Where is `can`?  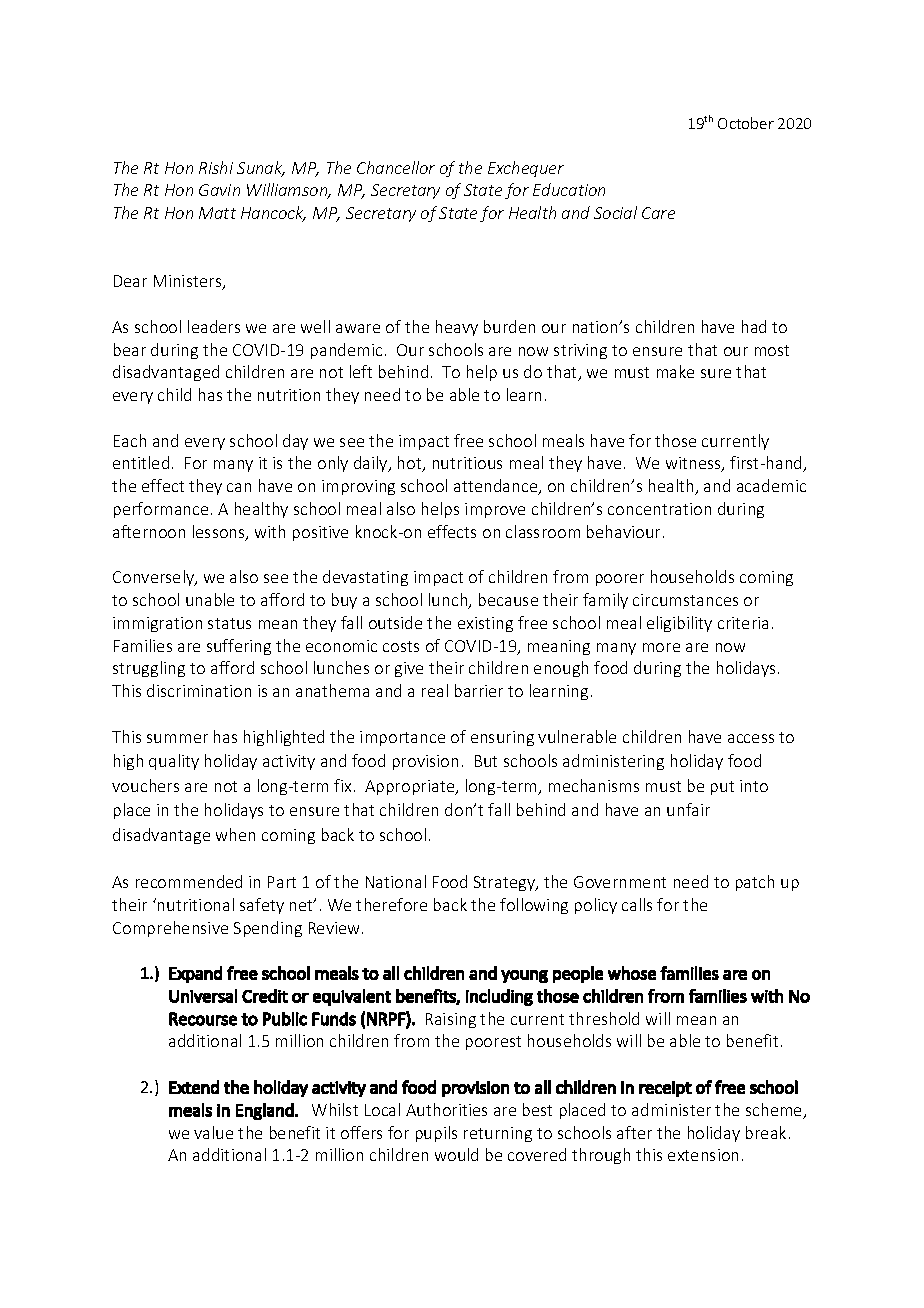
can is located at coordinates (239, 487).
